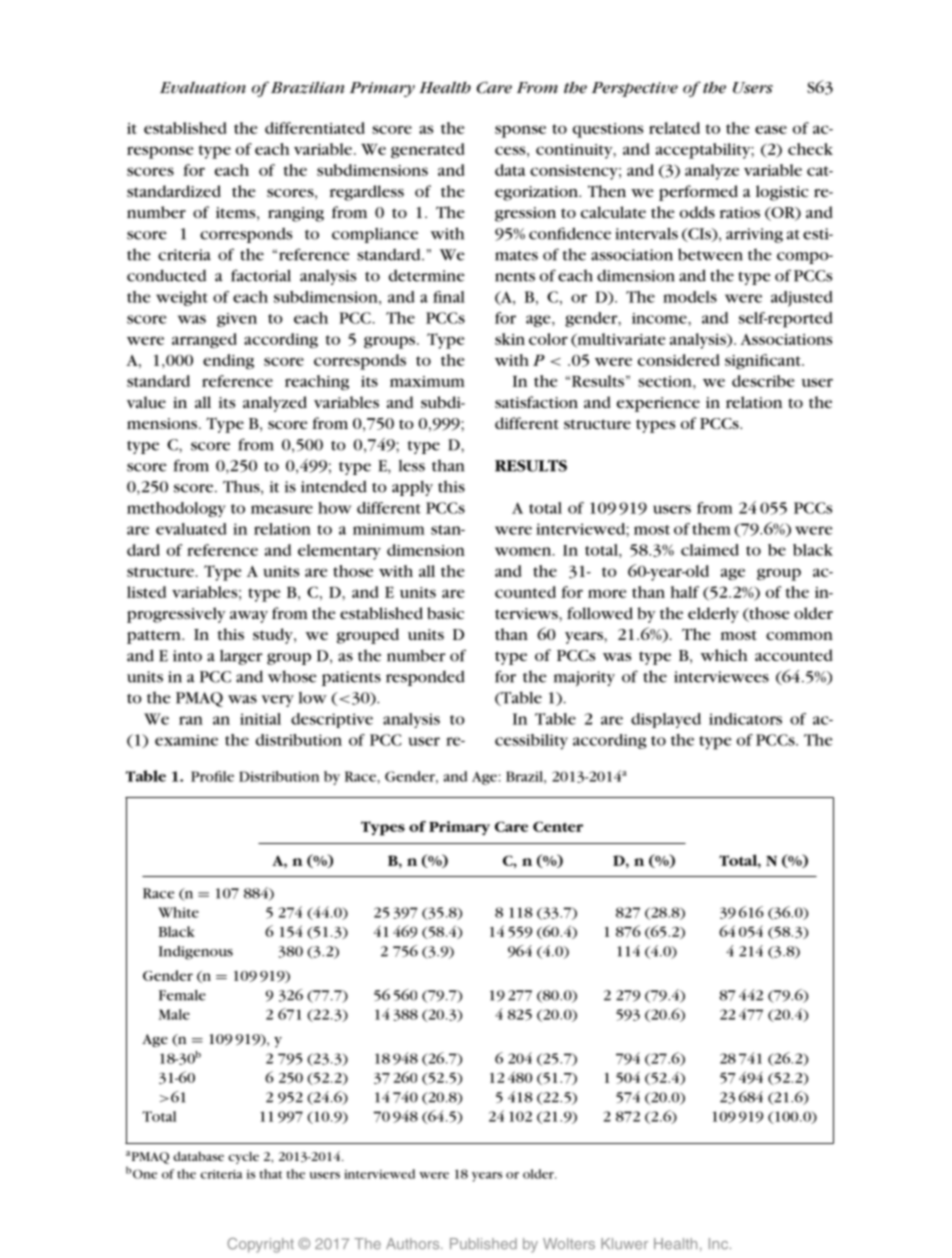  I want to click on Profile, so click(212, 776).
